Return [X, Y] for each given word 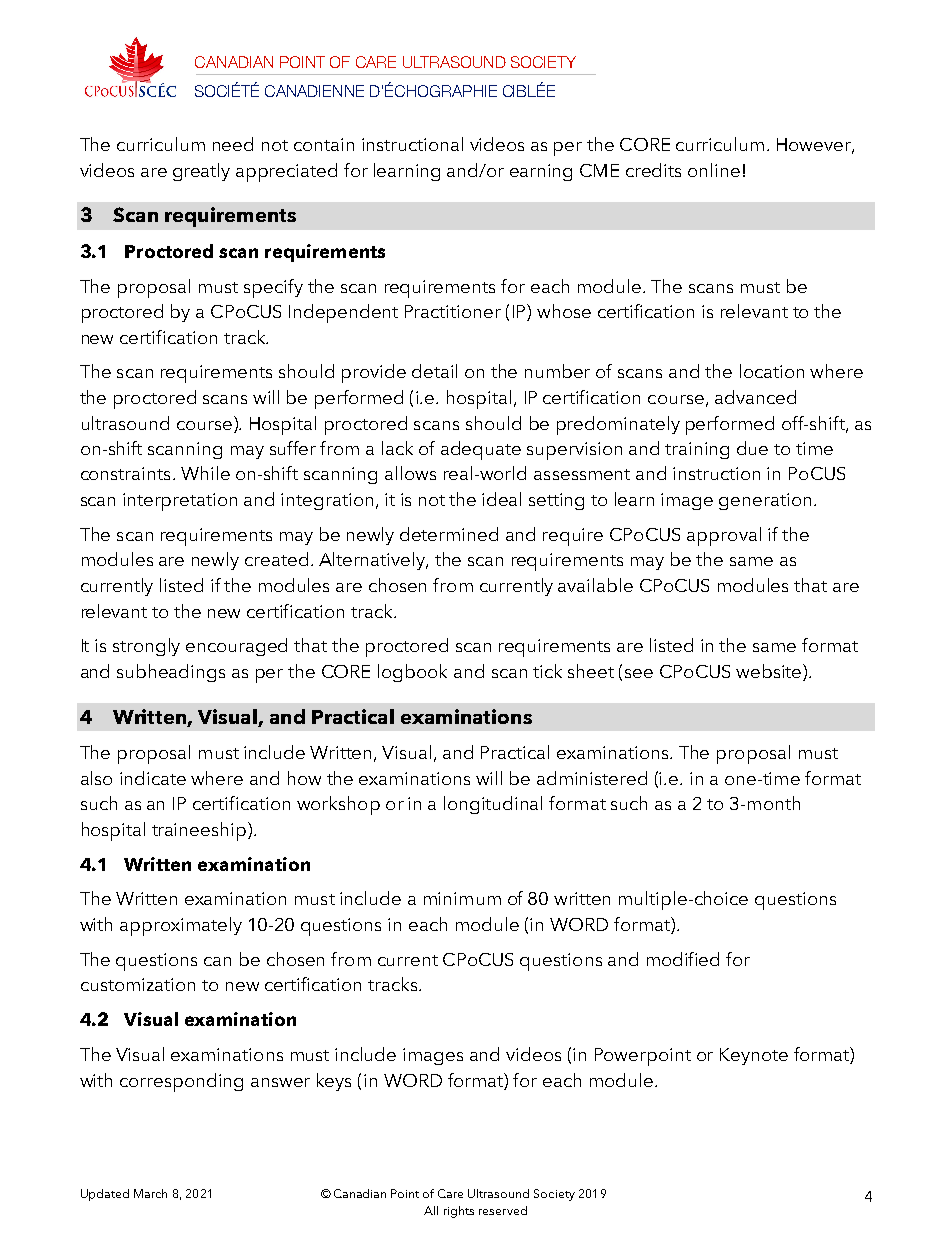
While [205, 473]
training [697, 450]
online [714, 170]
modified [683, 959]
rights [459, 1212]
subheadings [171, 673]
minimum [462, 898]
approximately [181, 926]
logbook [412, 673]
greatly [201, 172]
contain [324, 144]
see [639, 673]
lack [397, 448]
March [150, 1193]
